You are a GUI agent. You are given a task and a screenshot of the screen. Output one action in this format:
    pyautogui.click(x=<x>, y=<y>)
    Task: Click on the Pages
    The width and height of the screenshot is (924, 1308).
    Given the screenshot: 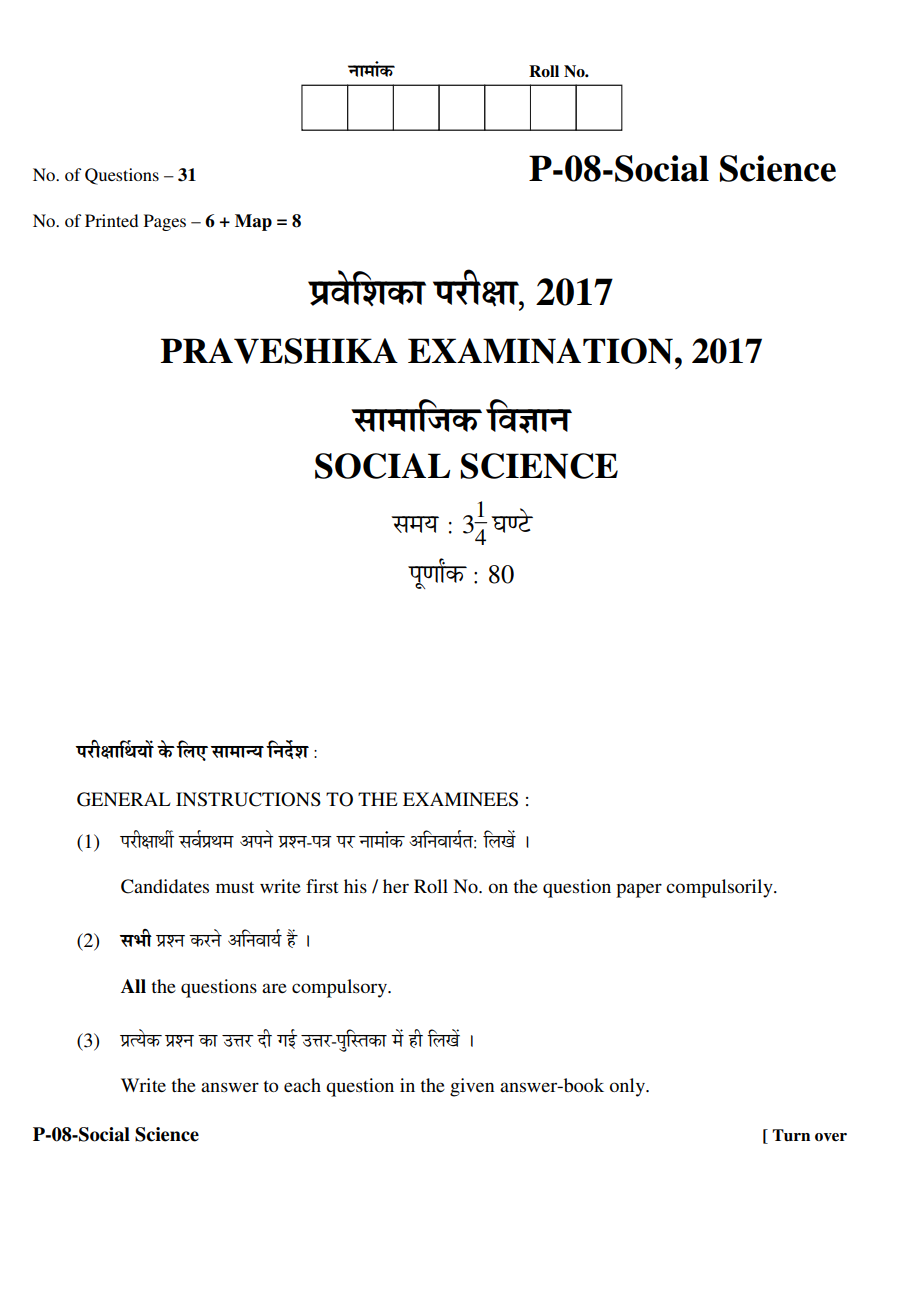 What is the action you would take?
    pyautogui.click(x=165, y=222)
